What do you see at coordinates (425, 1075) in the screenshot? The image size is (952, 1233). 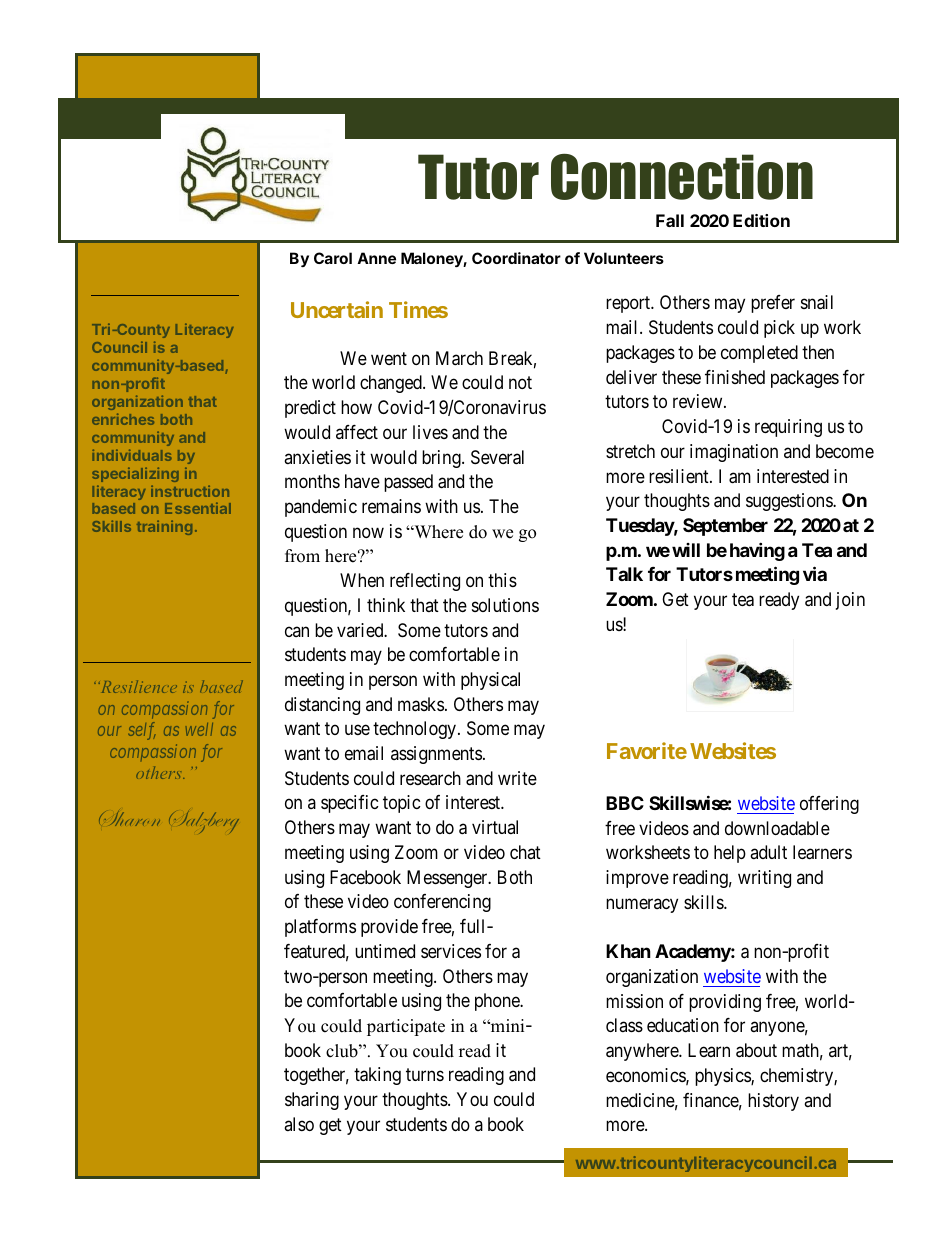 I see `turns` at bounding box center [425, 1075].
